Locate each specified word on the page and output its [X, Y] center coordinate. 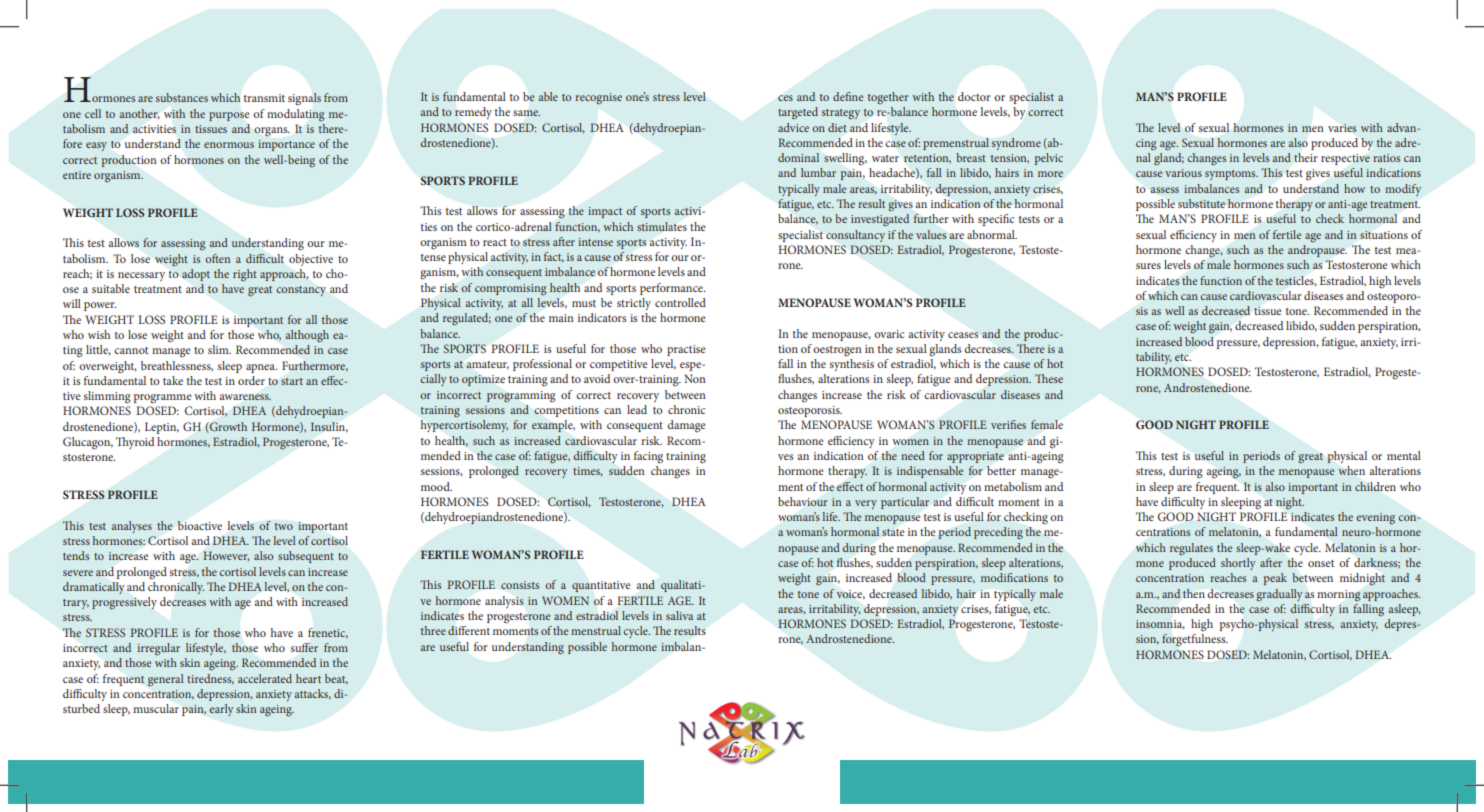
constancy [301, 291]
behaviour [803, 501]
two [284, 526]
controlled [680, 302]
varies [1342, 128]
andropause [1317, 251]
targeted [798, 113]
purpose [229, 116]
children [1375, 486]
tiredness [210, 679]
